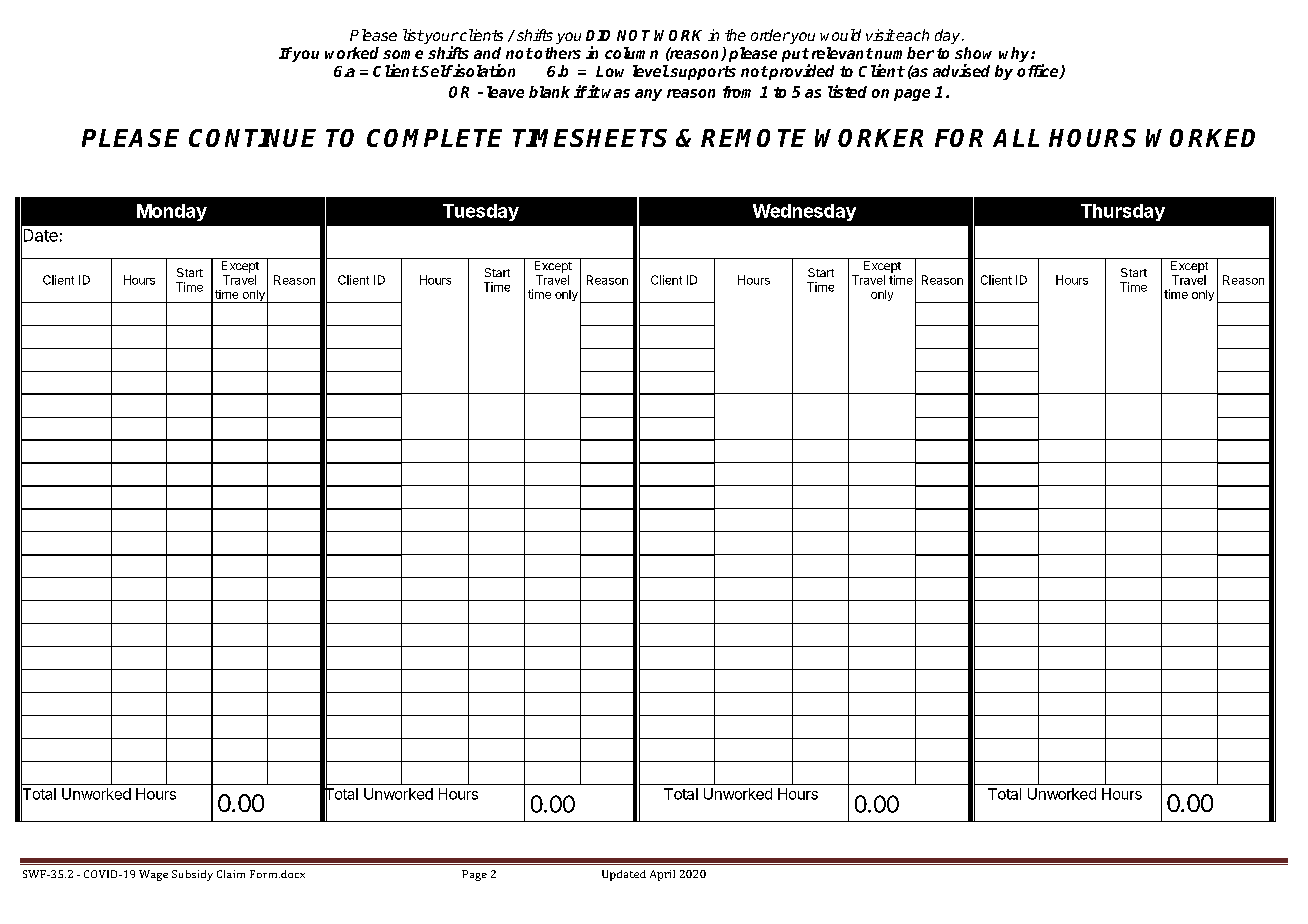  Describe the element at coordinates (1016, 138) in the screenshot. I see `ALL` at that location.
